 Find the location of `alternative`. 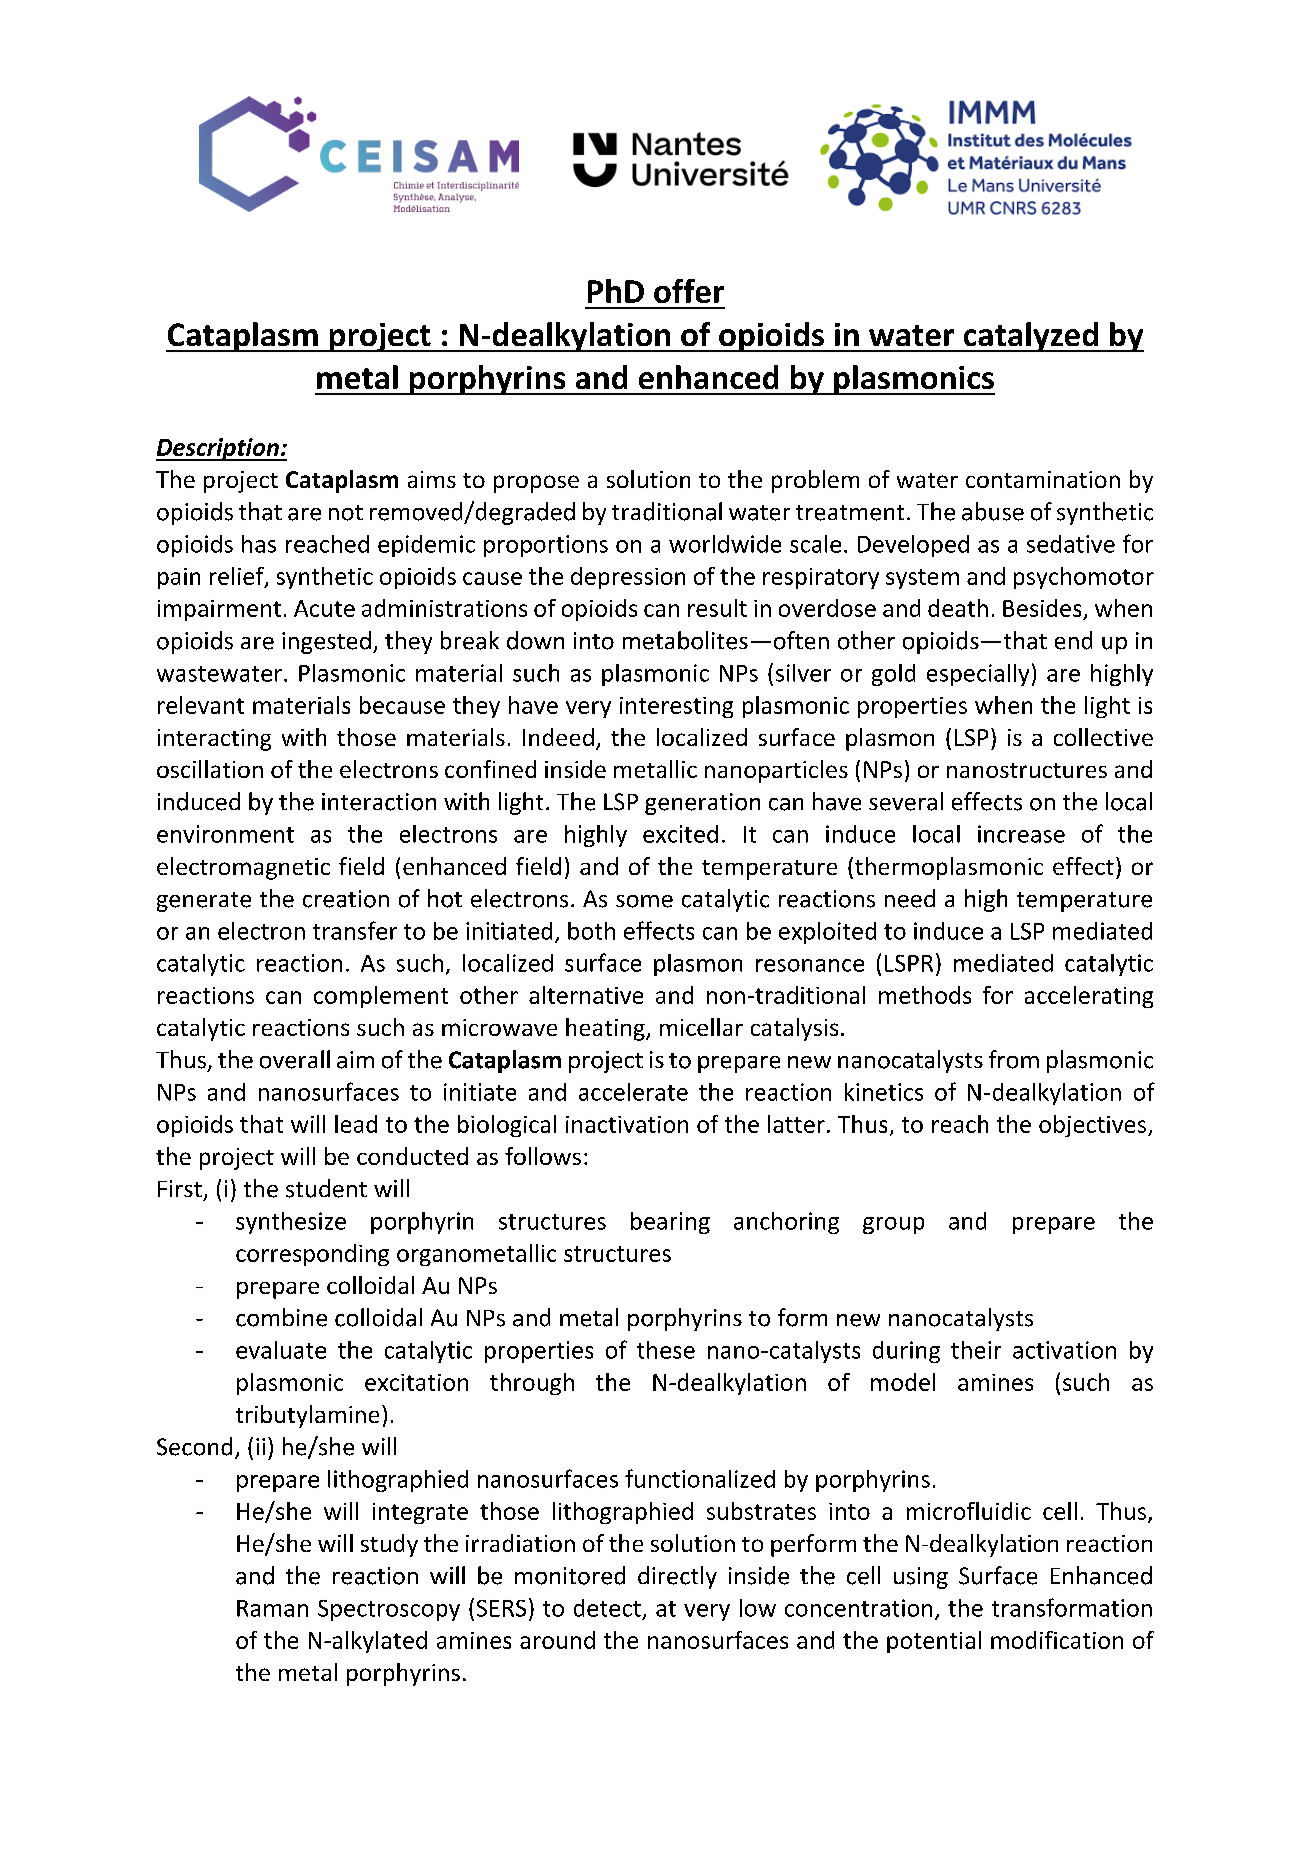

alternative is located at coordinates (586, 995).
